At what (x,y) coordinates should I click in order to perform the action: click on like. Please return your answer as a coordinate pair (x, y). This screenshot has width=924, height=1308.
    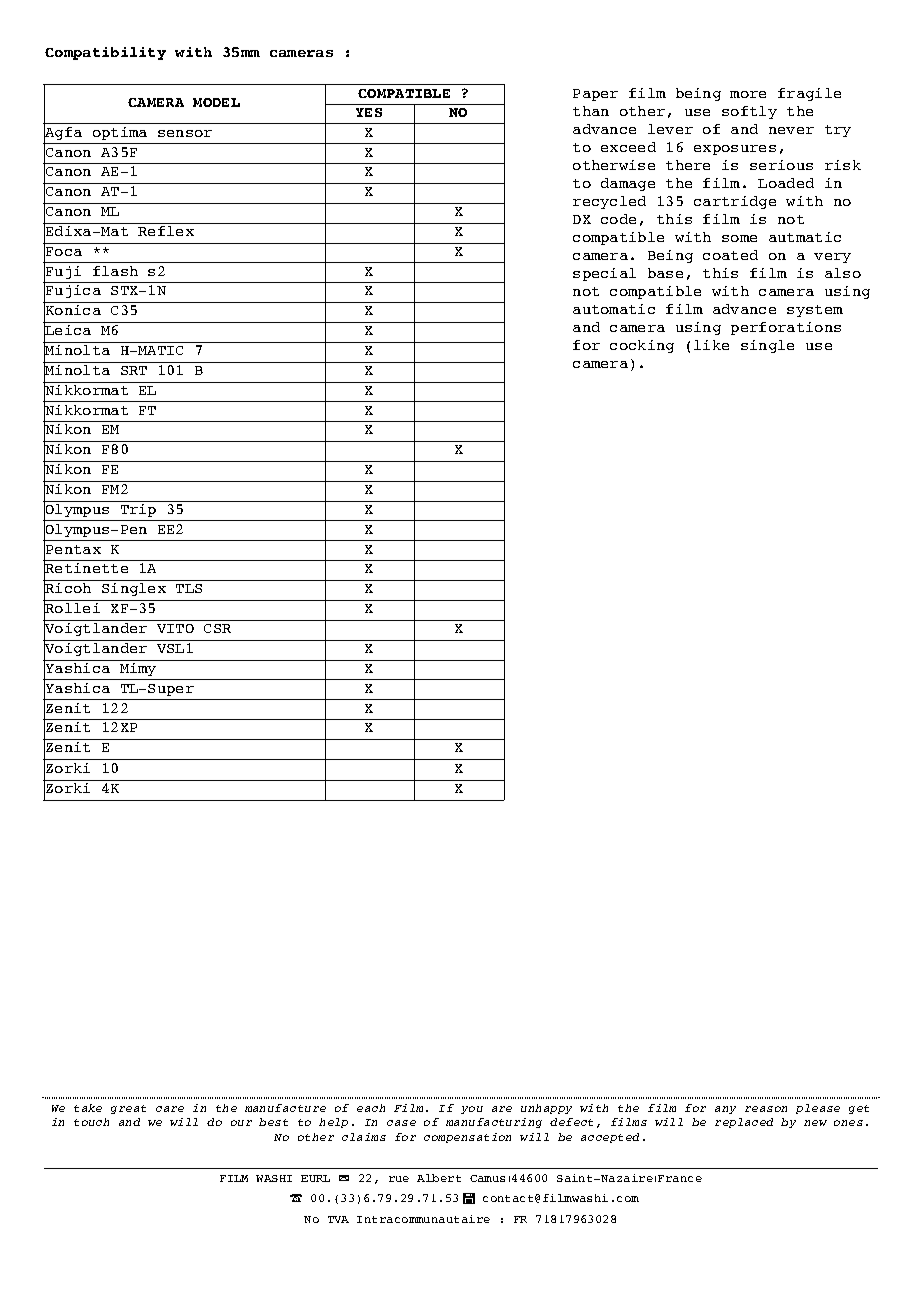
    Looking at the image, I should click on (711, 345).
